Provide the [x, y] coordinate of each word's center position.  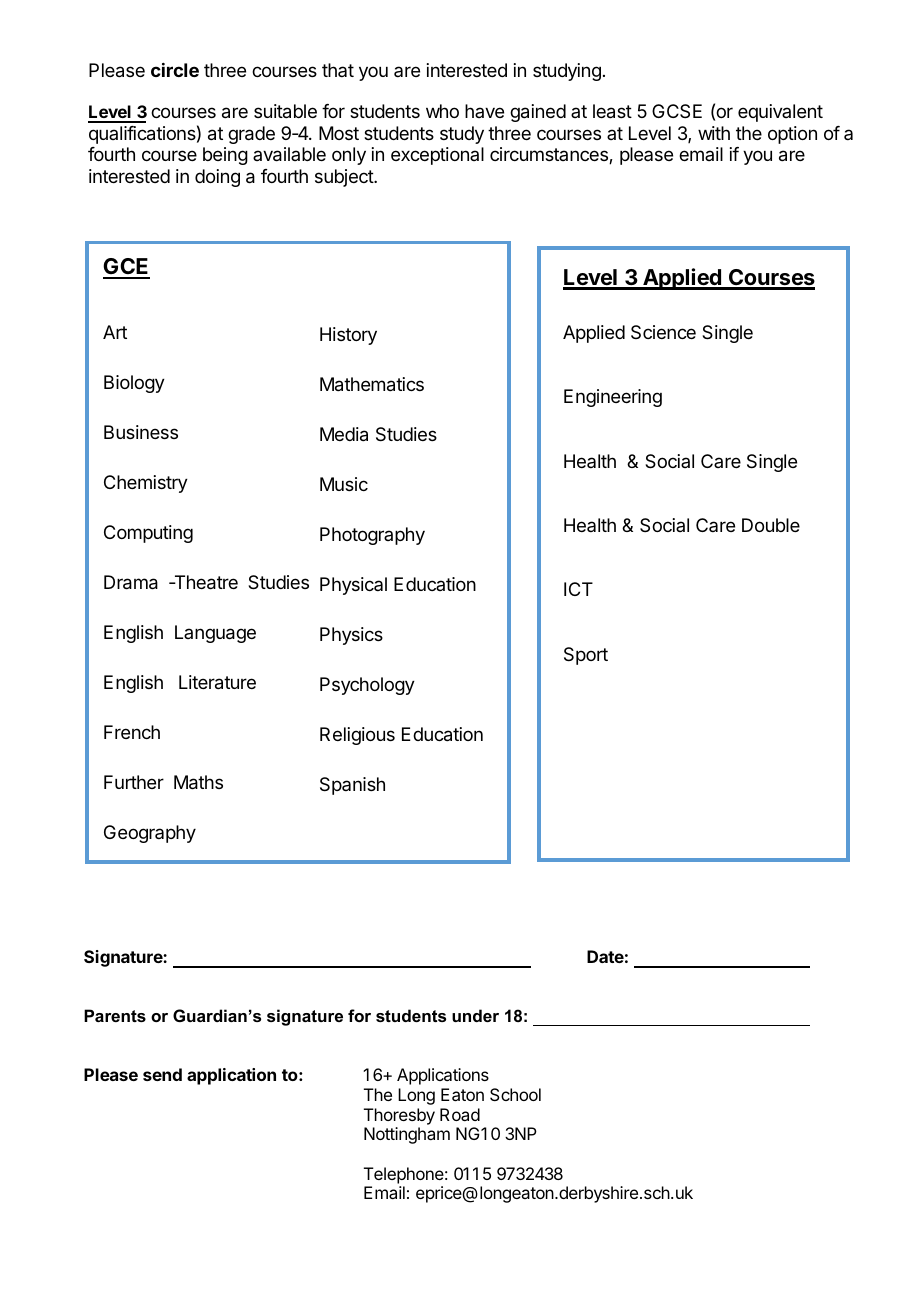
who [442, 111]
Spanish [352, 786]
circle [175, 70]
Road [460, 1114]
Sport [586, 656]
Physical [353, 586]
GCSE [677, 111]
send [162, 1074]
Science [663, 332]
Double [771, 525]
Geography [150, 834]
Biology [134, 384]
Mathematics [372, 384]
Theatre [205, 582]
